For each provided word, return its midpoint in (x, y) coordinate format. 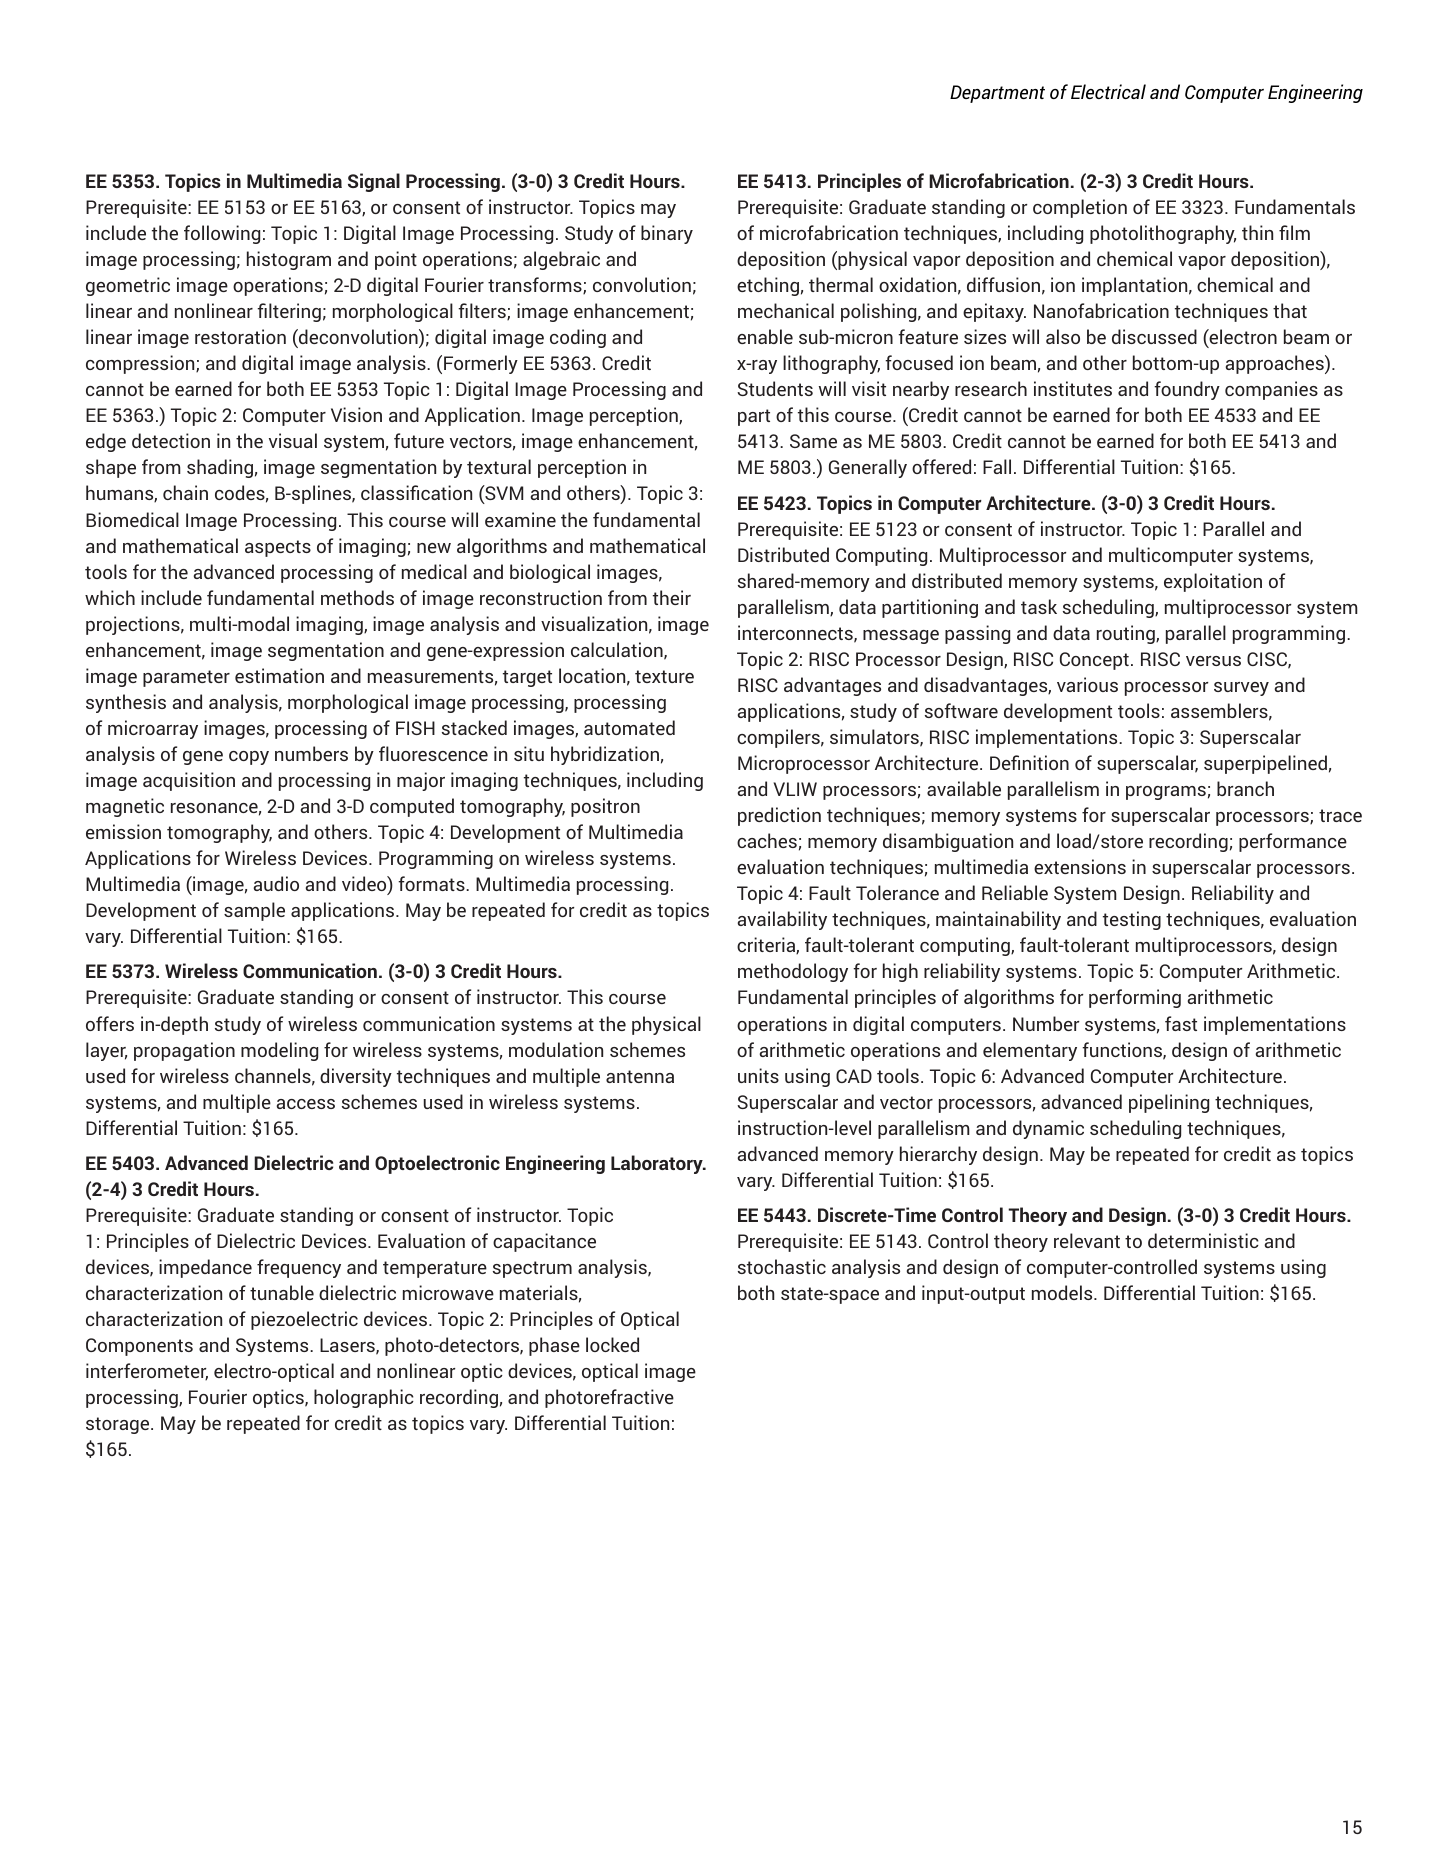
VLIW (795, 789)
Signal (374, 182)
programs (1166, 793)
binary (667, 234)
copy (249, 758)
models (1063, 1292)
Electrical (1108, 91)
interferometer (147, 1372)
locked (612, 1344)
